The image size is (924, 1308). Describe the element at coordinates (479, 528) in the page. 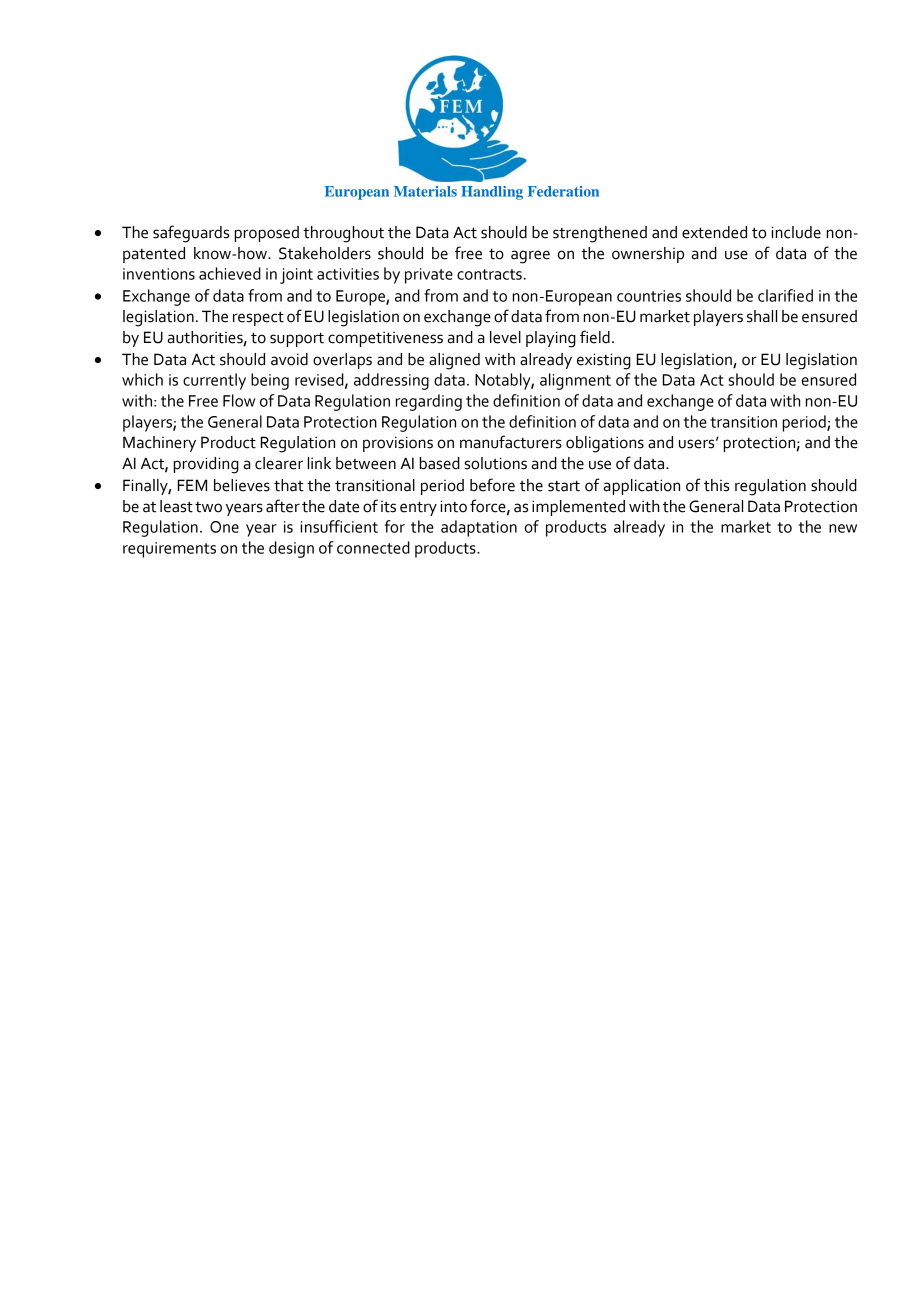

I see `adaptation` at that location.
